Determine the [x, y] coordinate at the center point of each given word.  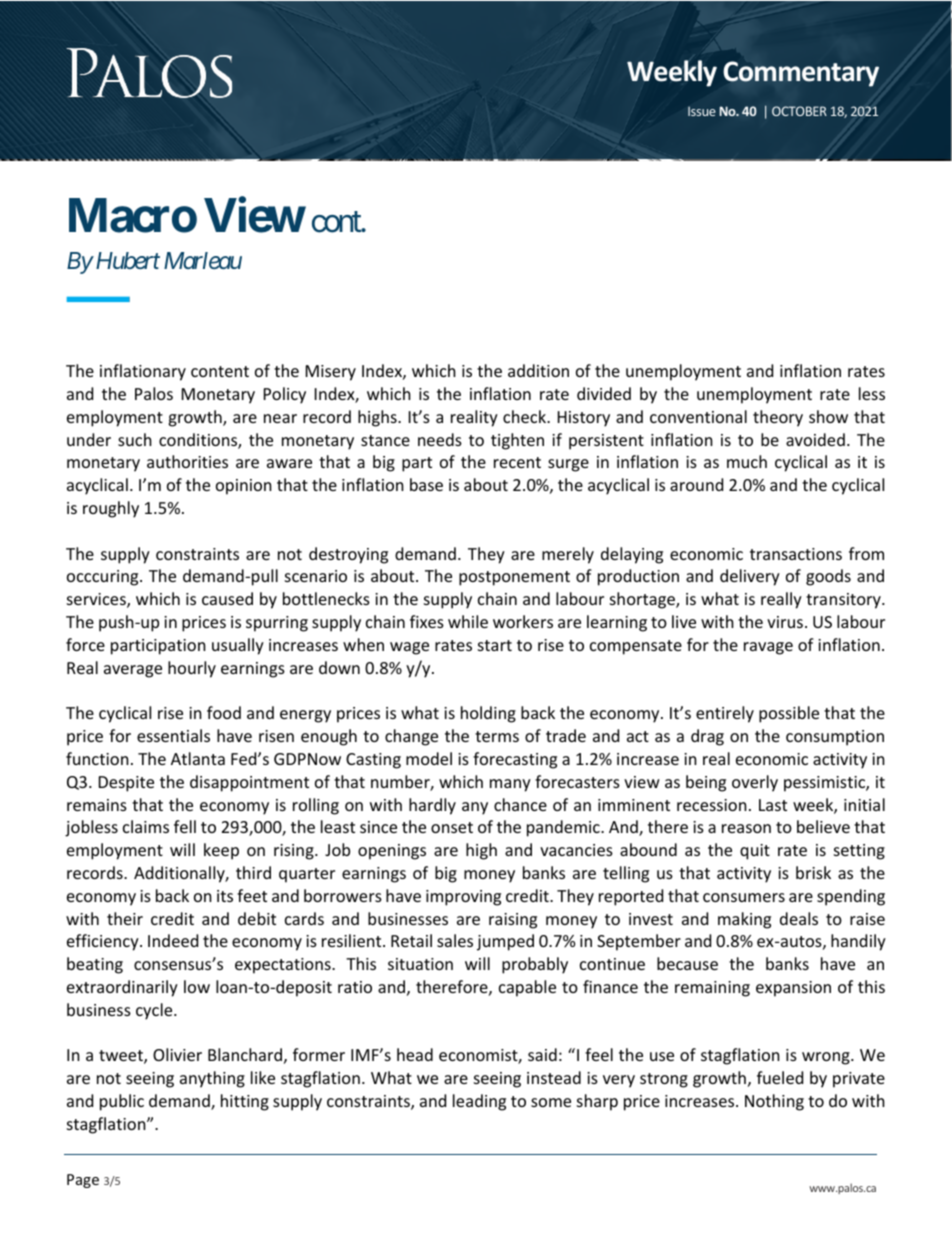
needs [440, 439]
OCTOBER [799, 111]
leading [479, 1102]
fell [185, 826]
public [122, 1102]
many [510, 785]
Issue [702, 111]
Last [773, 805]
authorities [187, 461]
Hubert [126, 260]
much [747, 461]
